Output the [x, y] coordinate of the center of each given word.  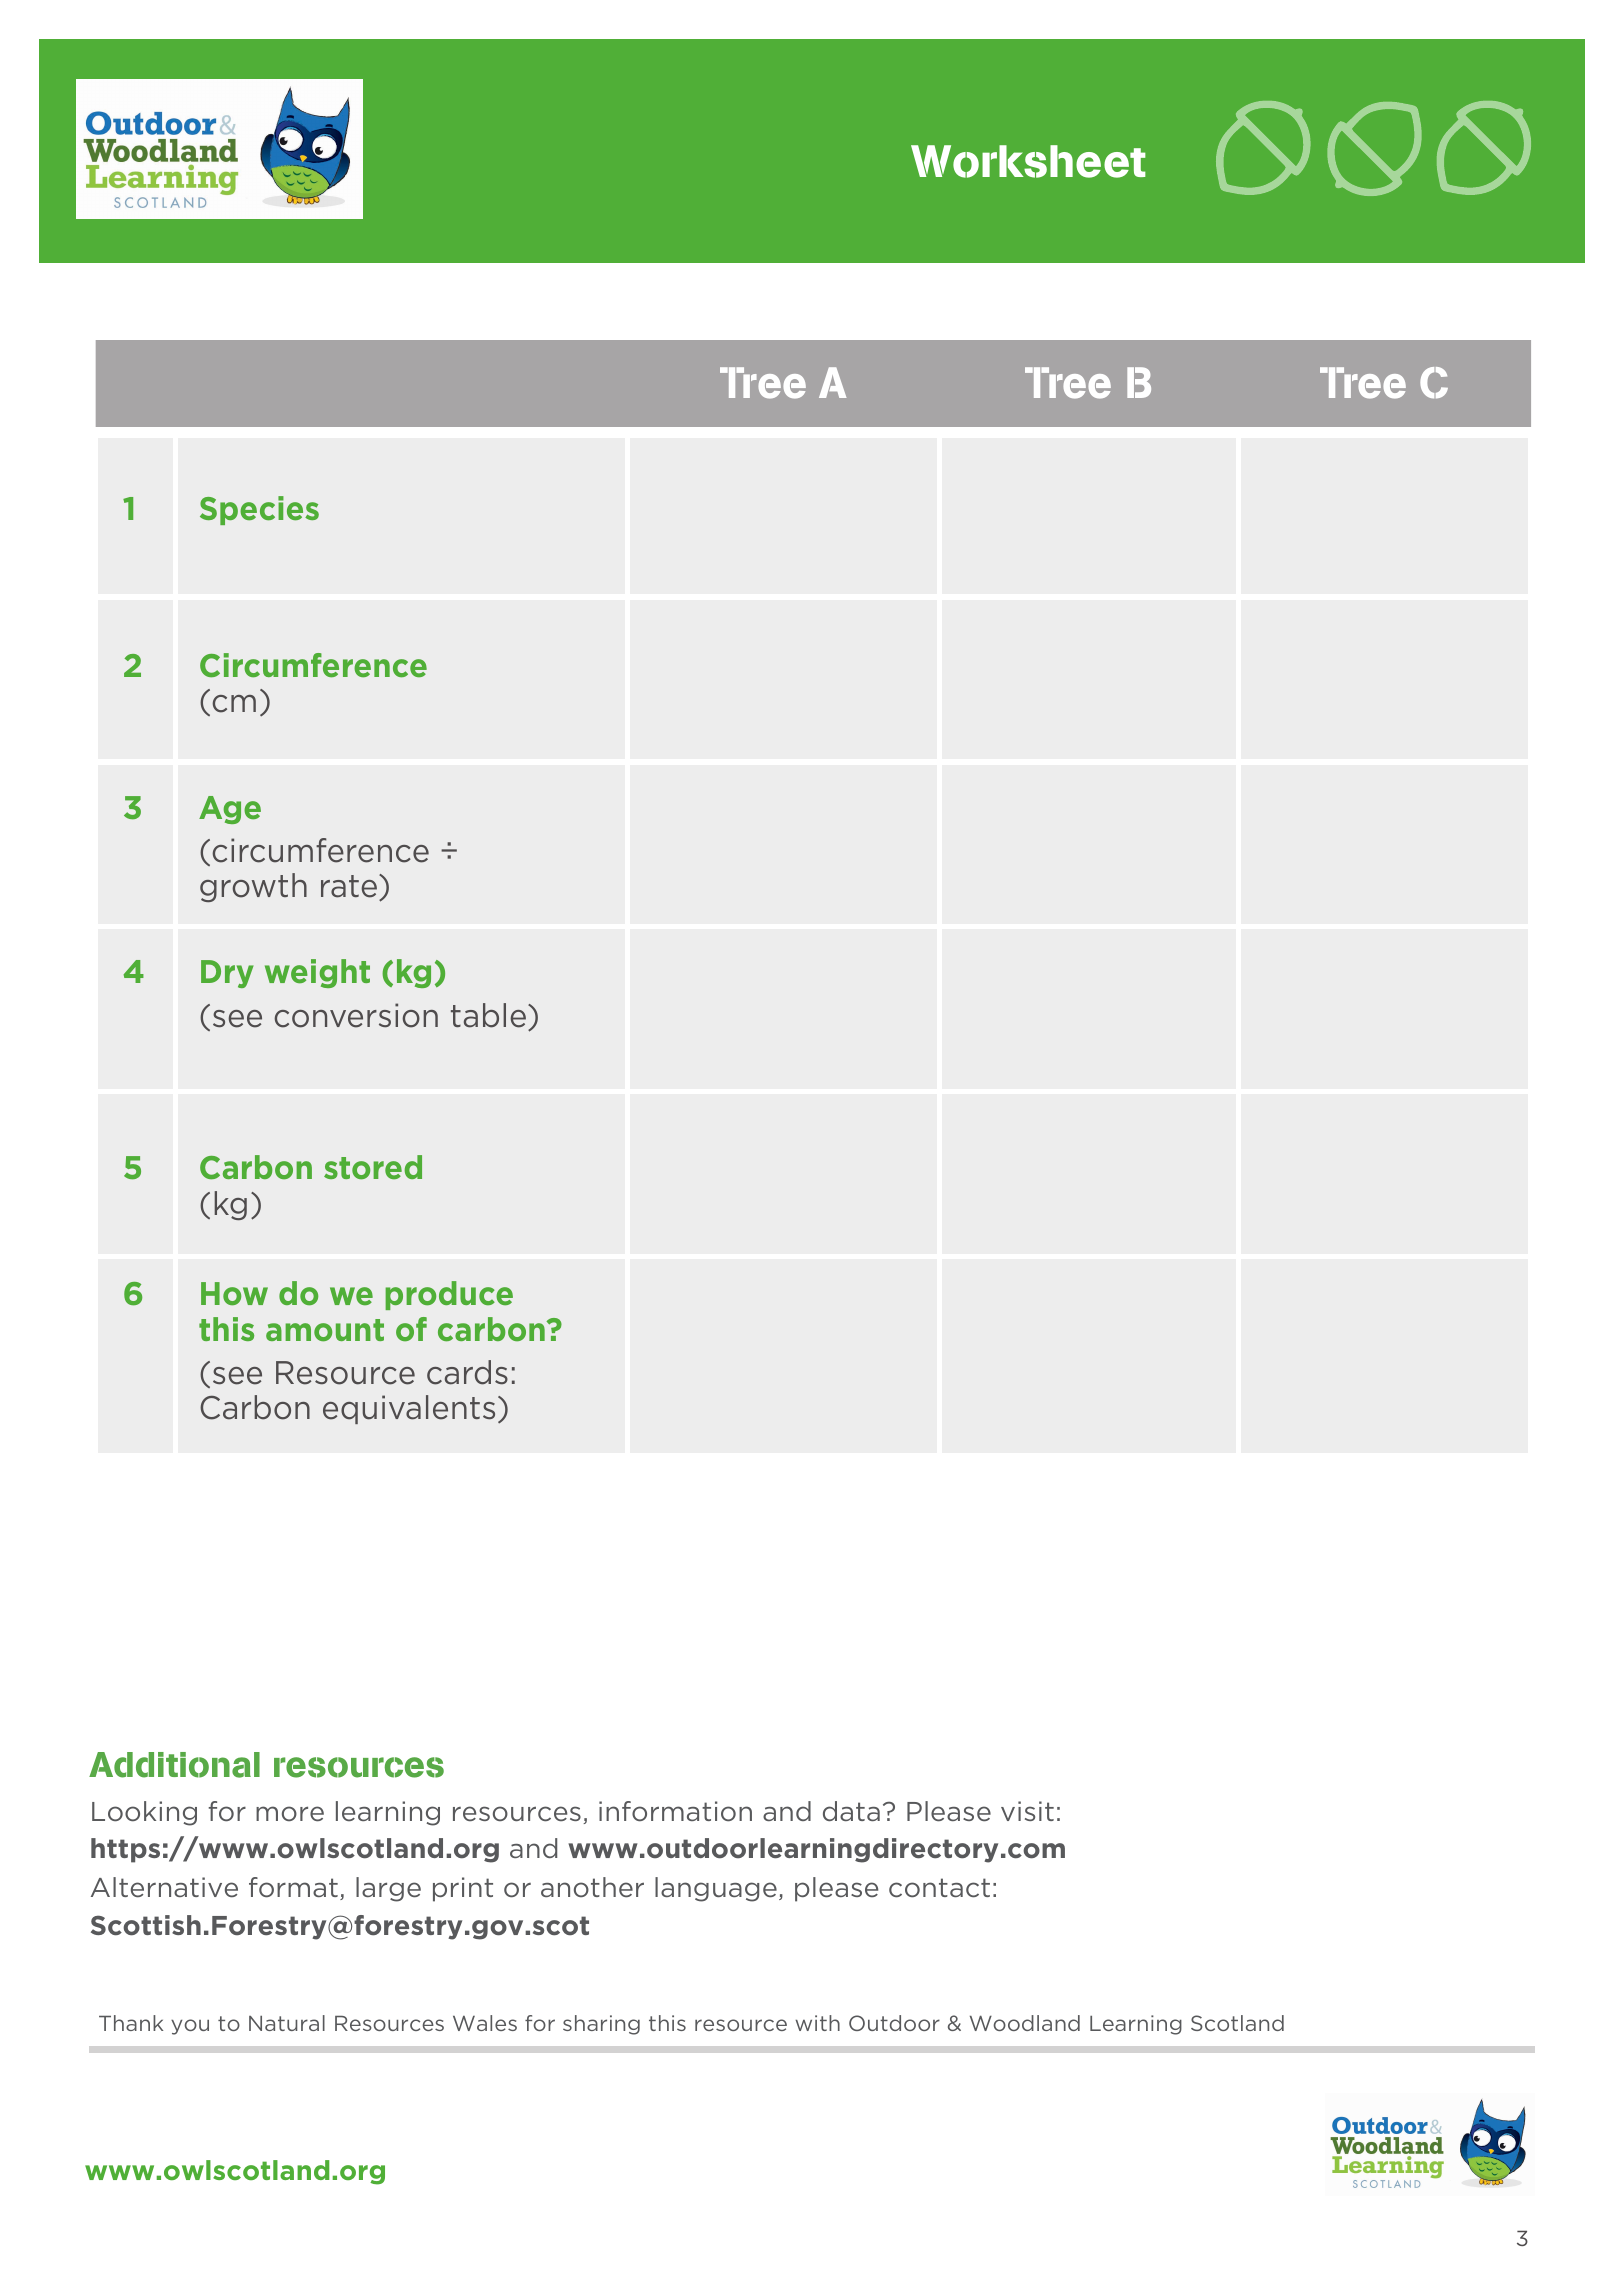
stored [373, 1167]
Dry [227, 974]
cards [467, 1372]
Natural [287, 2023]
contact [939, 1888]
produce [449, 1295]
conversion [356, 1015]
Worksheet [1028, 161]
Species [259, 510]
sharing [601, 2025]
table [488, 1015]
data [851, 1811]
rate [349, 886]
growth [253, 887]
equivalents [409, 1409]
